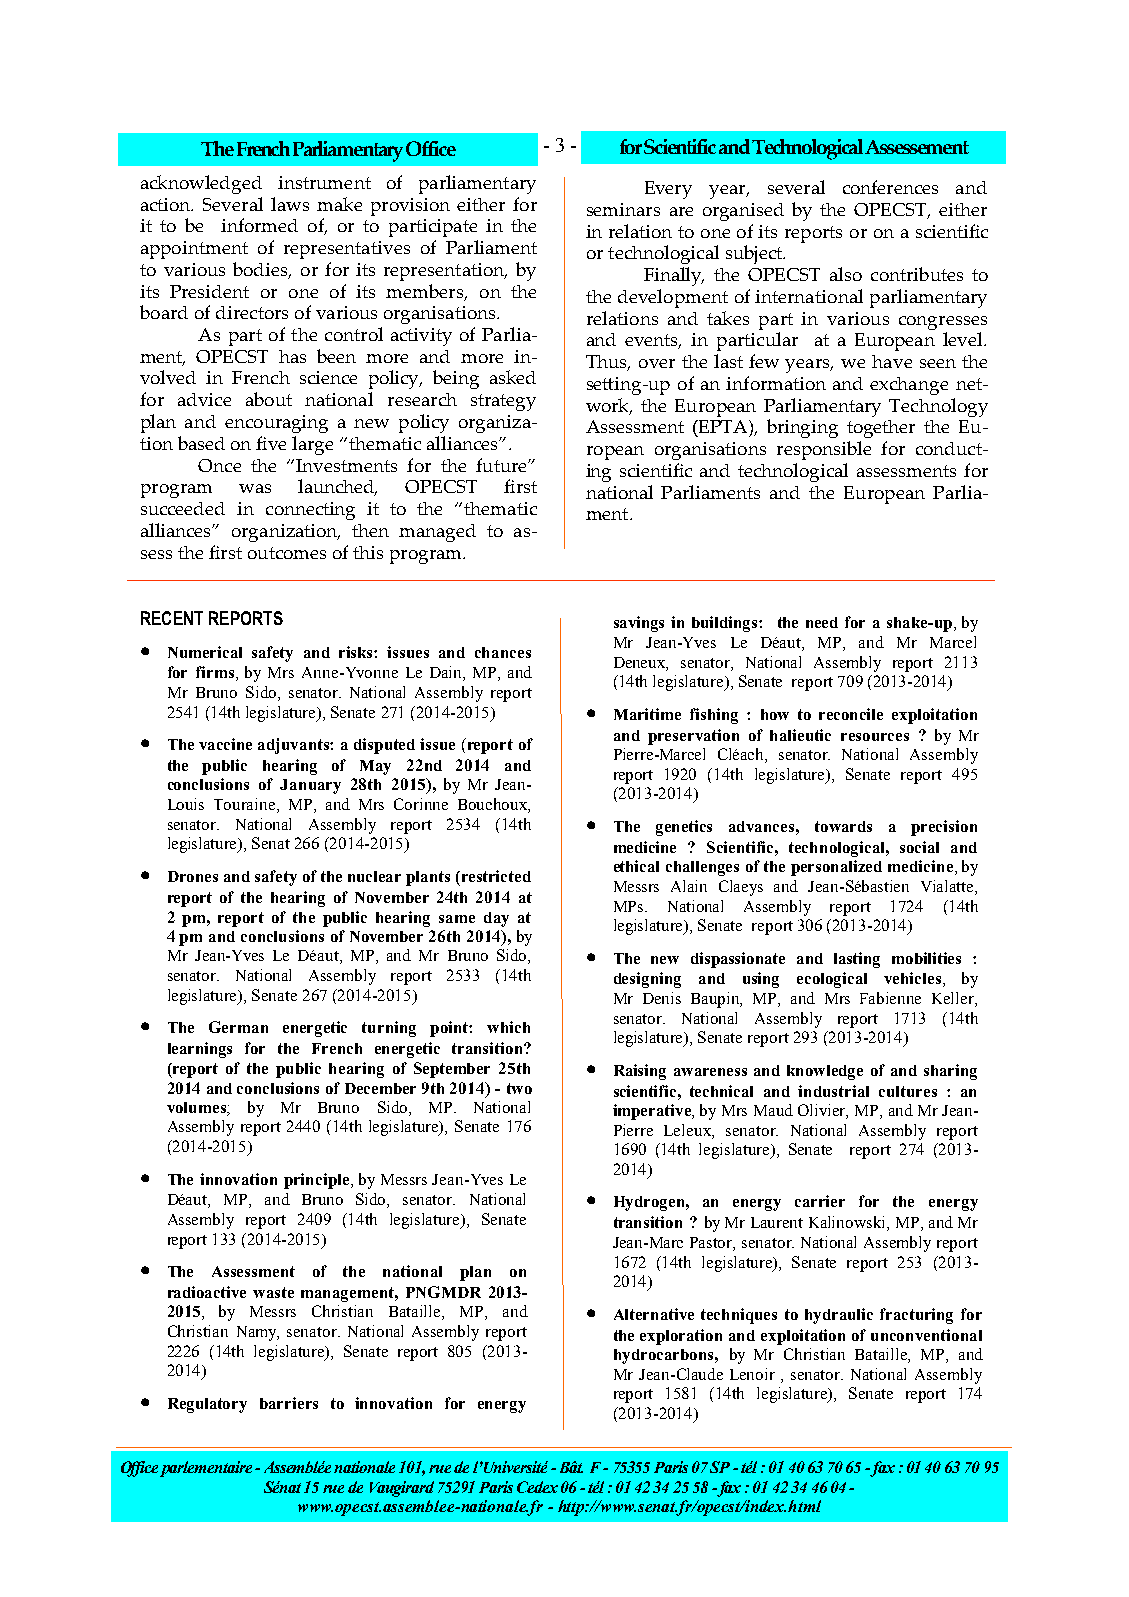 This page has width=1129, height=1597. I want to click on informed, so click(259, 225).
